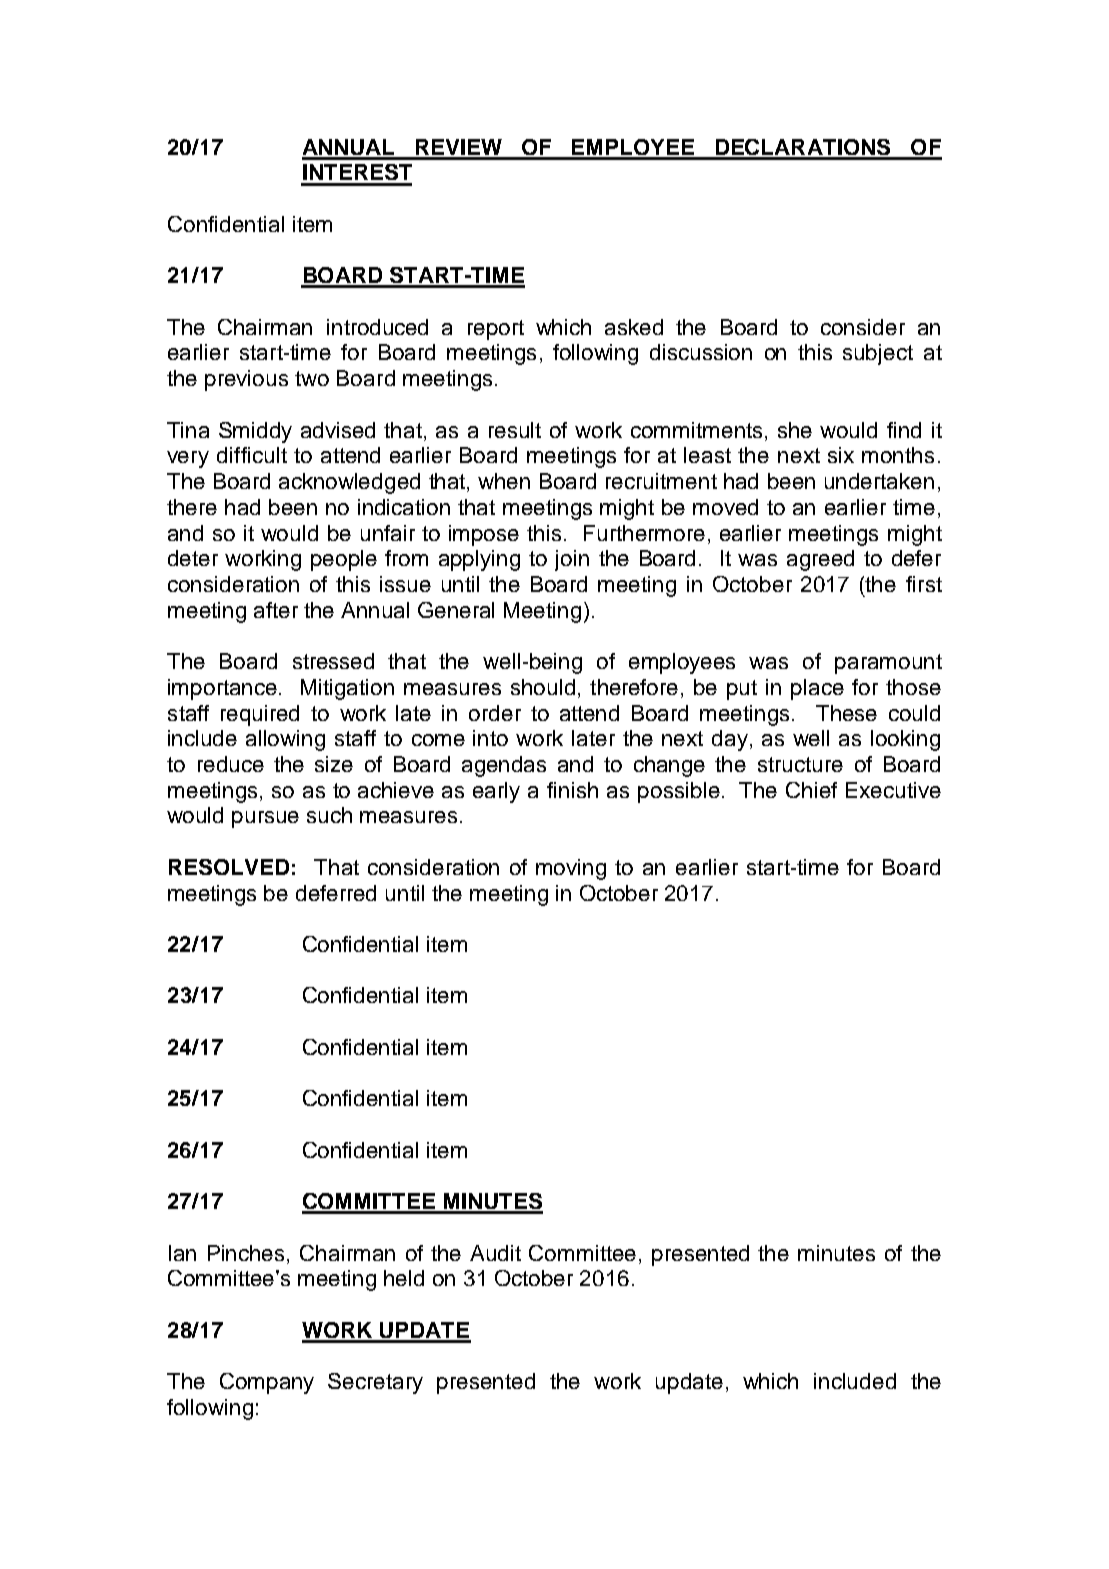 Image resolution: width=1109 pixels, height=1569 pixels. What do you see at coordinates (811, 790) in the screenshot?
I see `Chief` at bounding box center [811, 790].
